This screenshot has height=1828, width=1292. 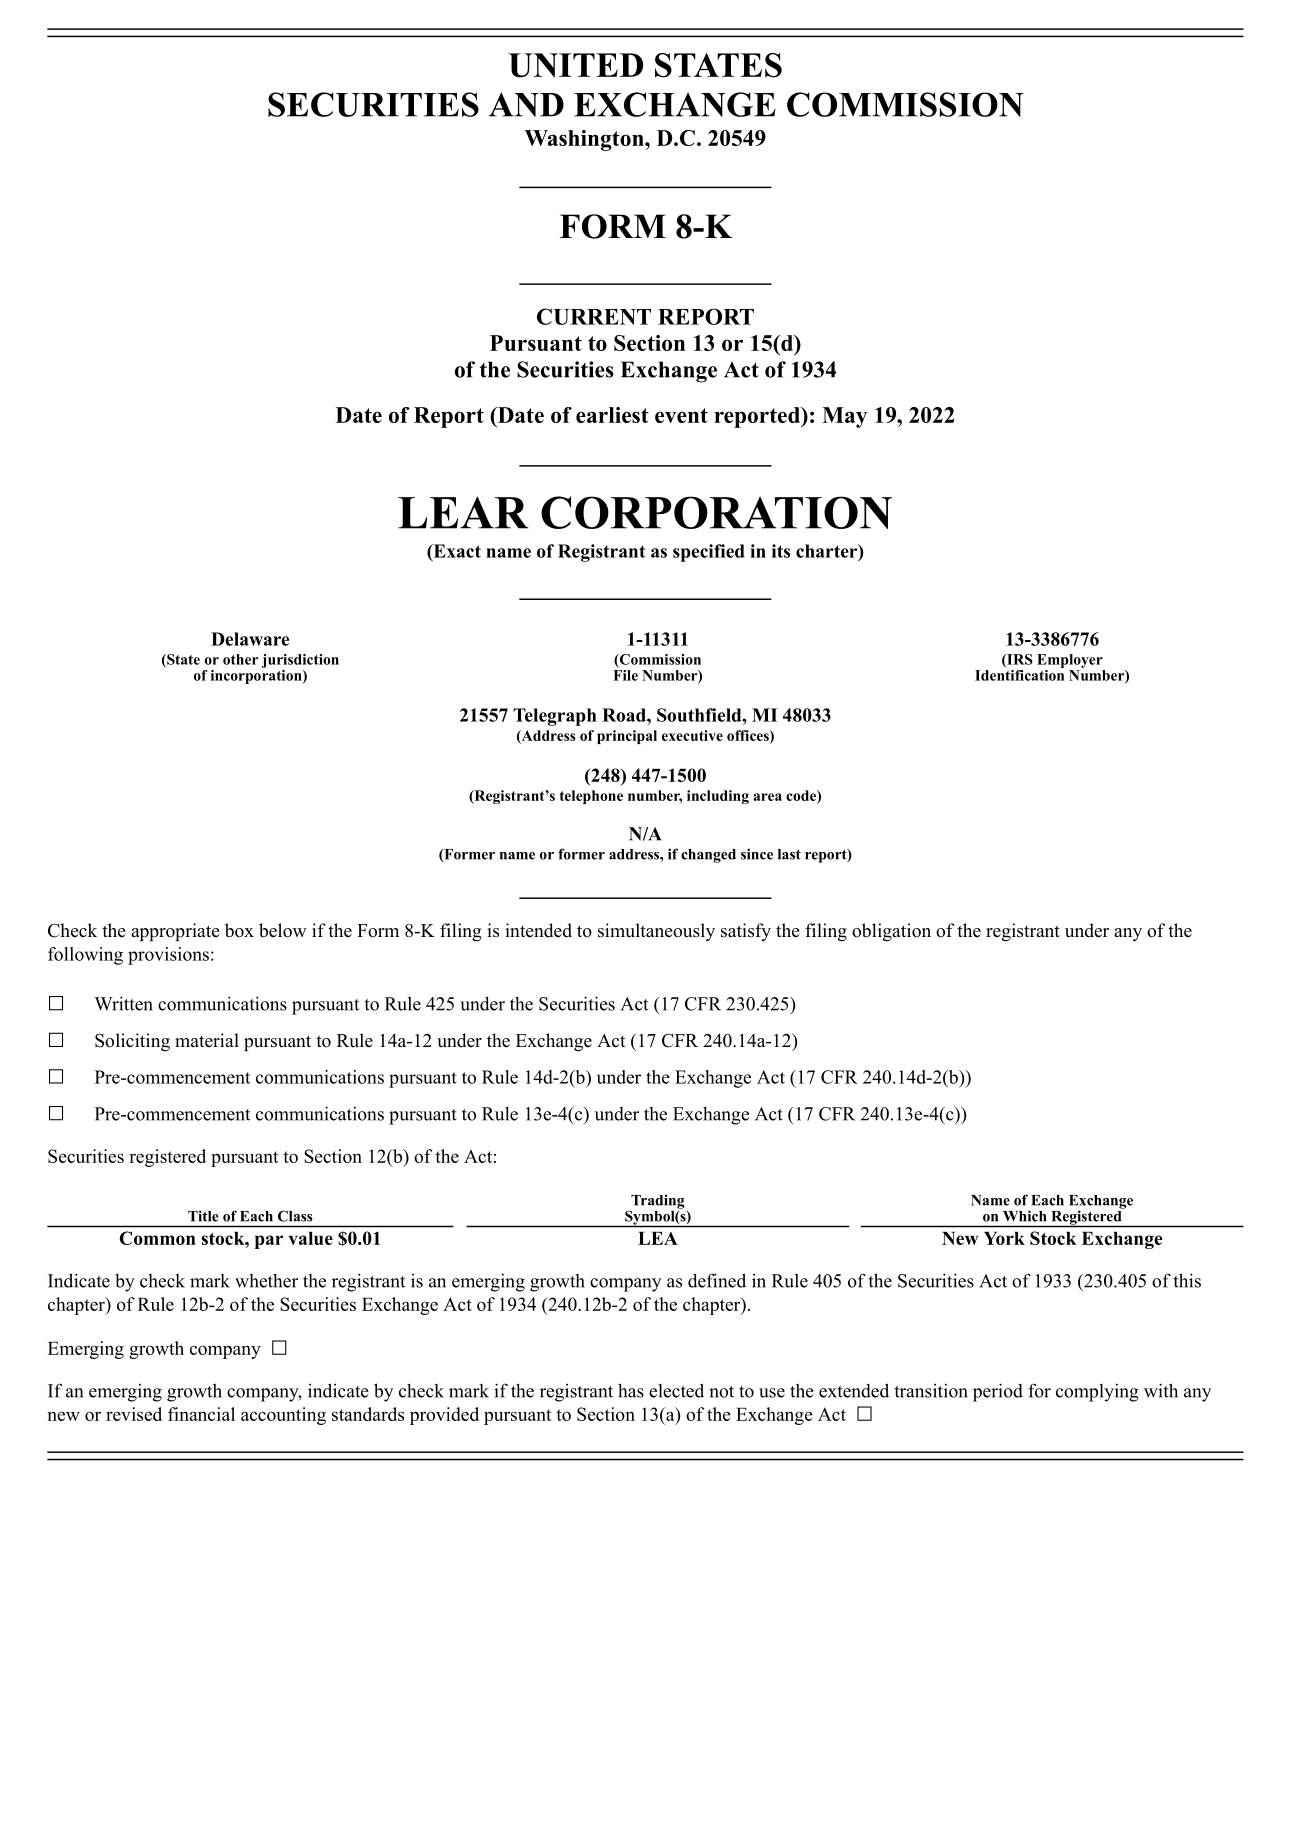 What do you see at coordinates (575, 65) in the screenshot?
I see `UNITED` at bounding box center [575, 65].
